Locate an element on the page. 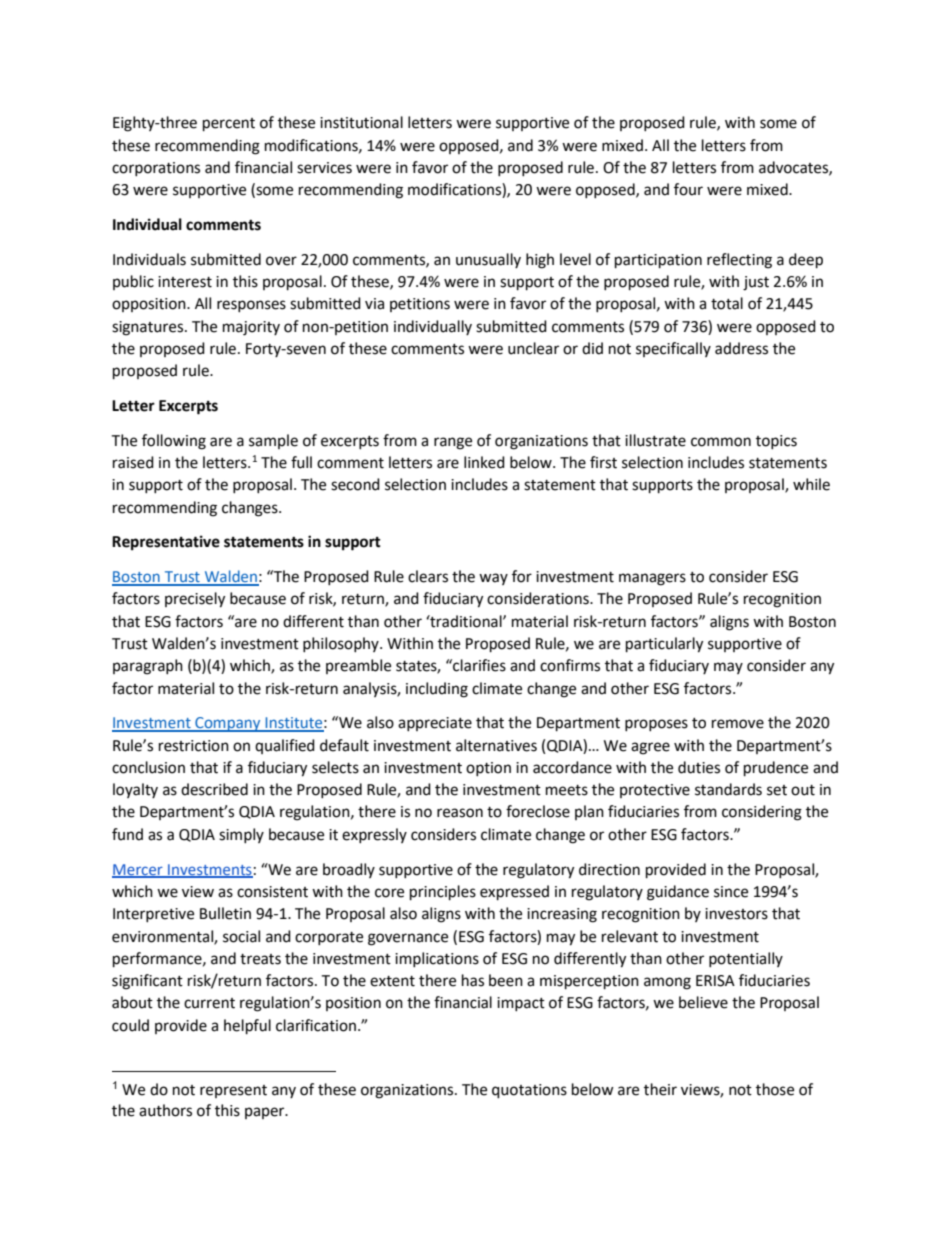 This page has height=1233, width=952. institutional is located at coordinates (361, 122).
